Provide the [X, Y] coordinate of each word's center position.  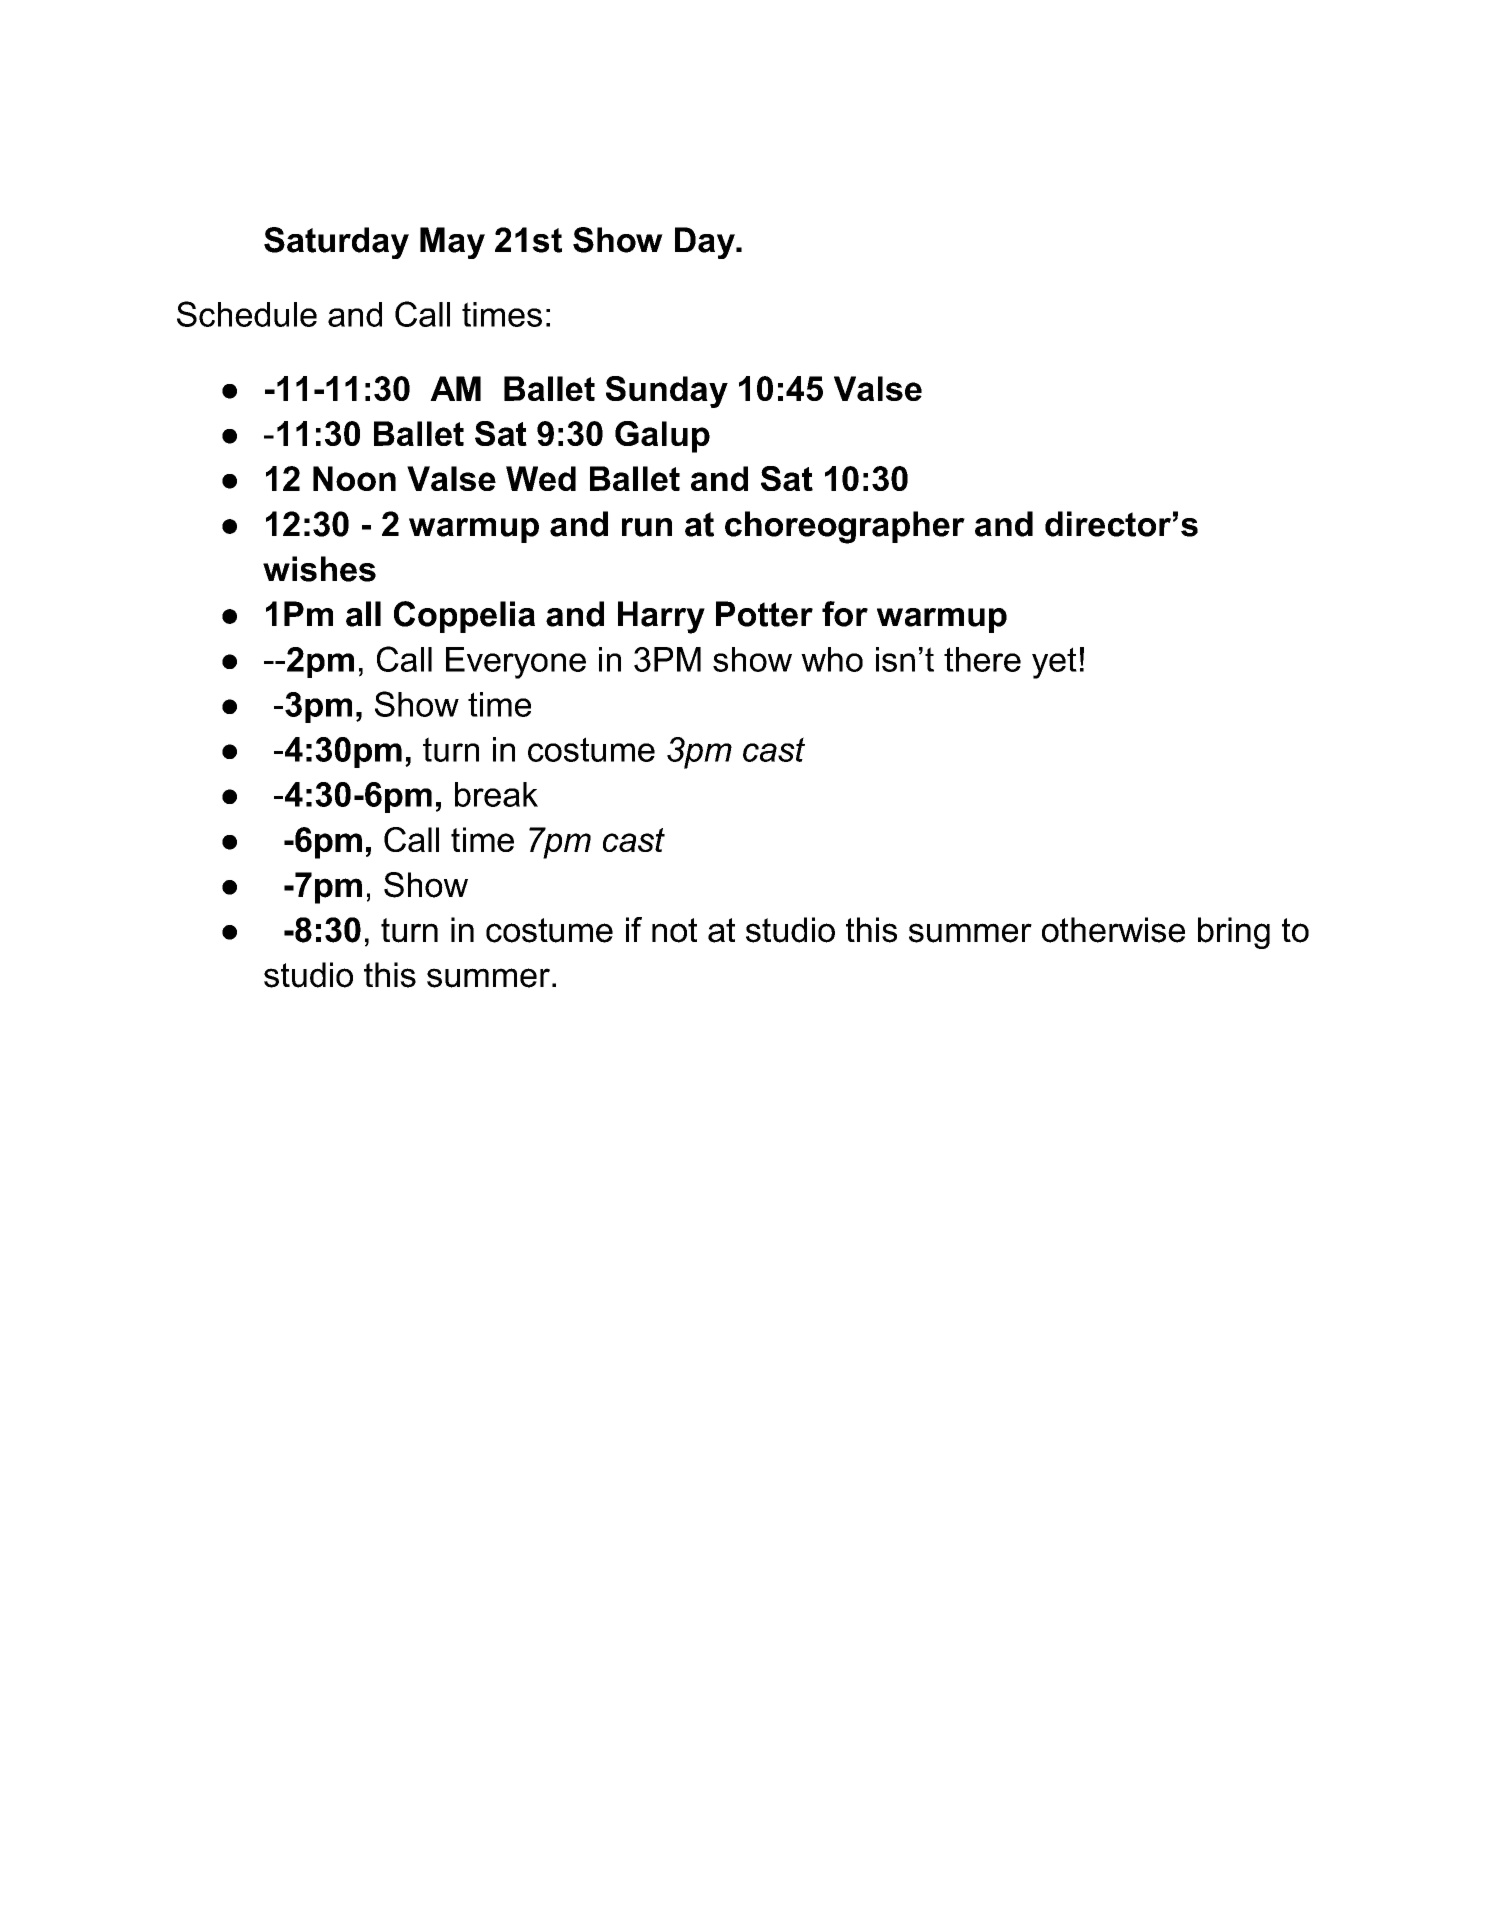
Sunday [667, 392]
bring [1234, 933]
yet [1054, 663]
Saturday [336, 243]
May [452, 243]
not [674, 930]
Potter [764, 614]
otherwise [1113, 930]
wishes [319, 569]
